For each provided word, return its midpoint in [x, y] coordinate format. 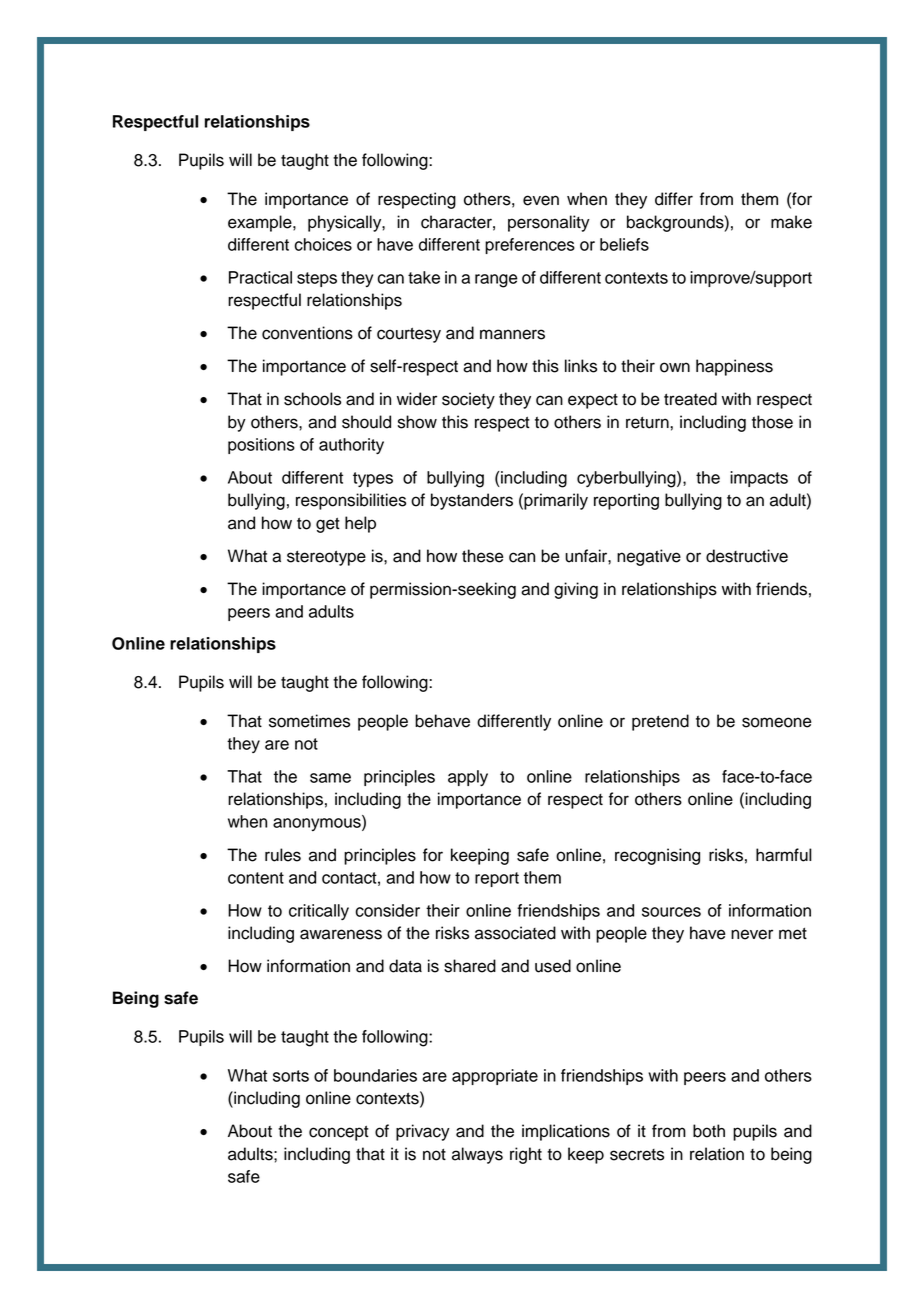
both [709, 1131]
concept [339, 1133]
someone [777, 722]
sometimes [309, 721]
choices [323, 244]
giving [576, 590]
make [791, 222]
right [526, 1155]
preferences [530, 246]
